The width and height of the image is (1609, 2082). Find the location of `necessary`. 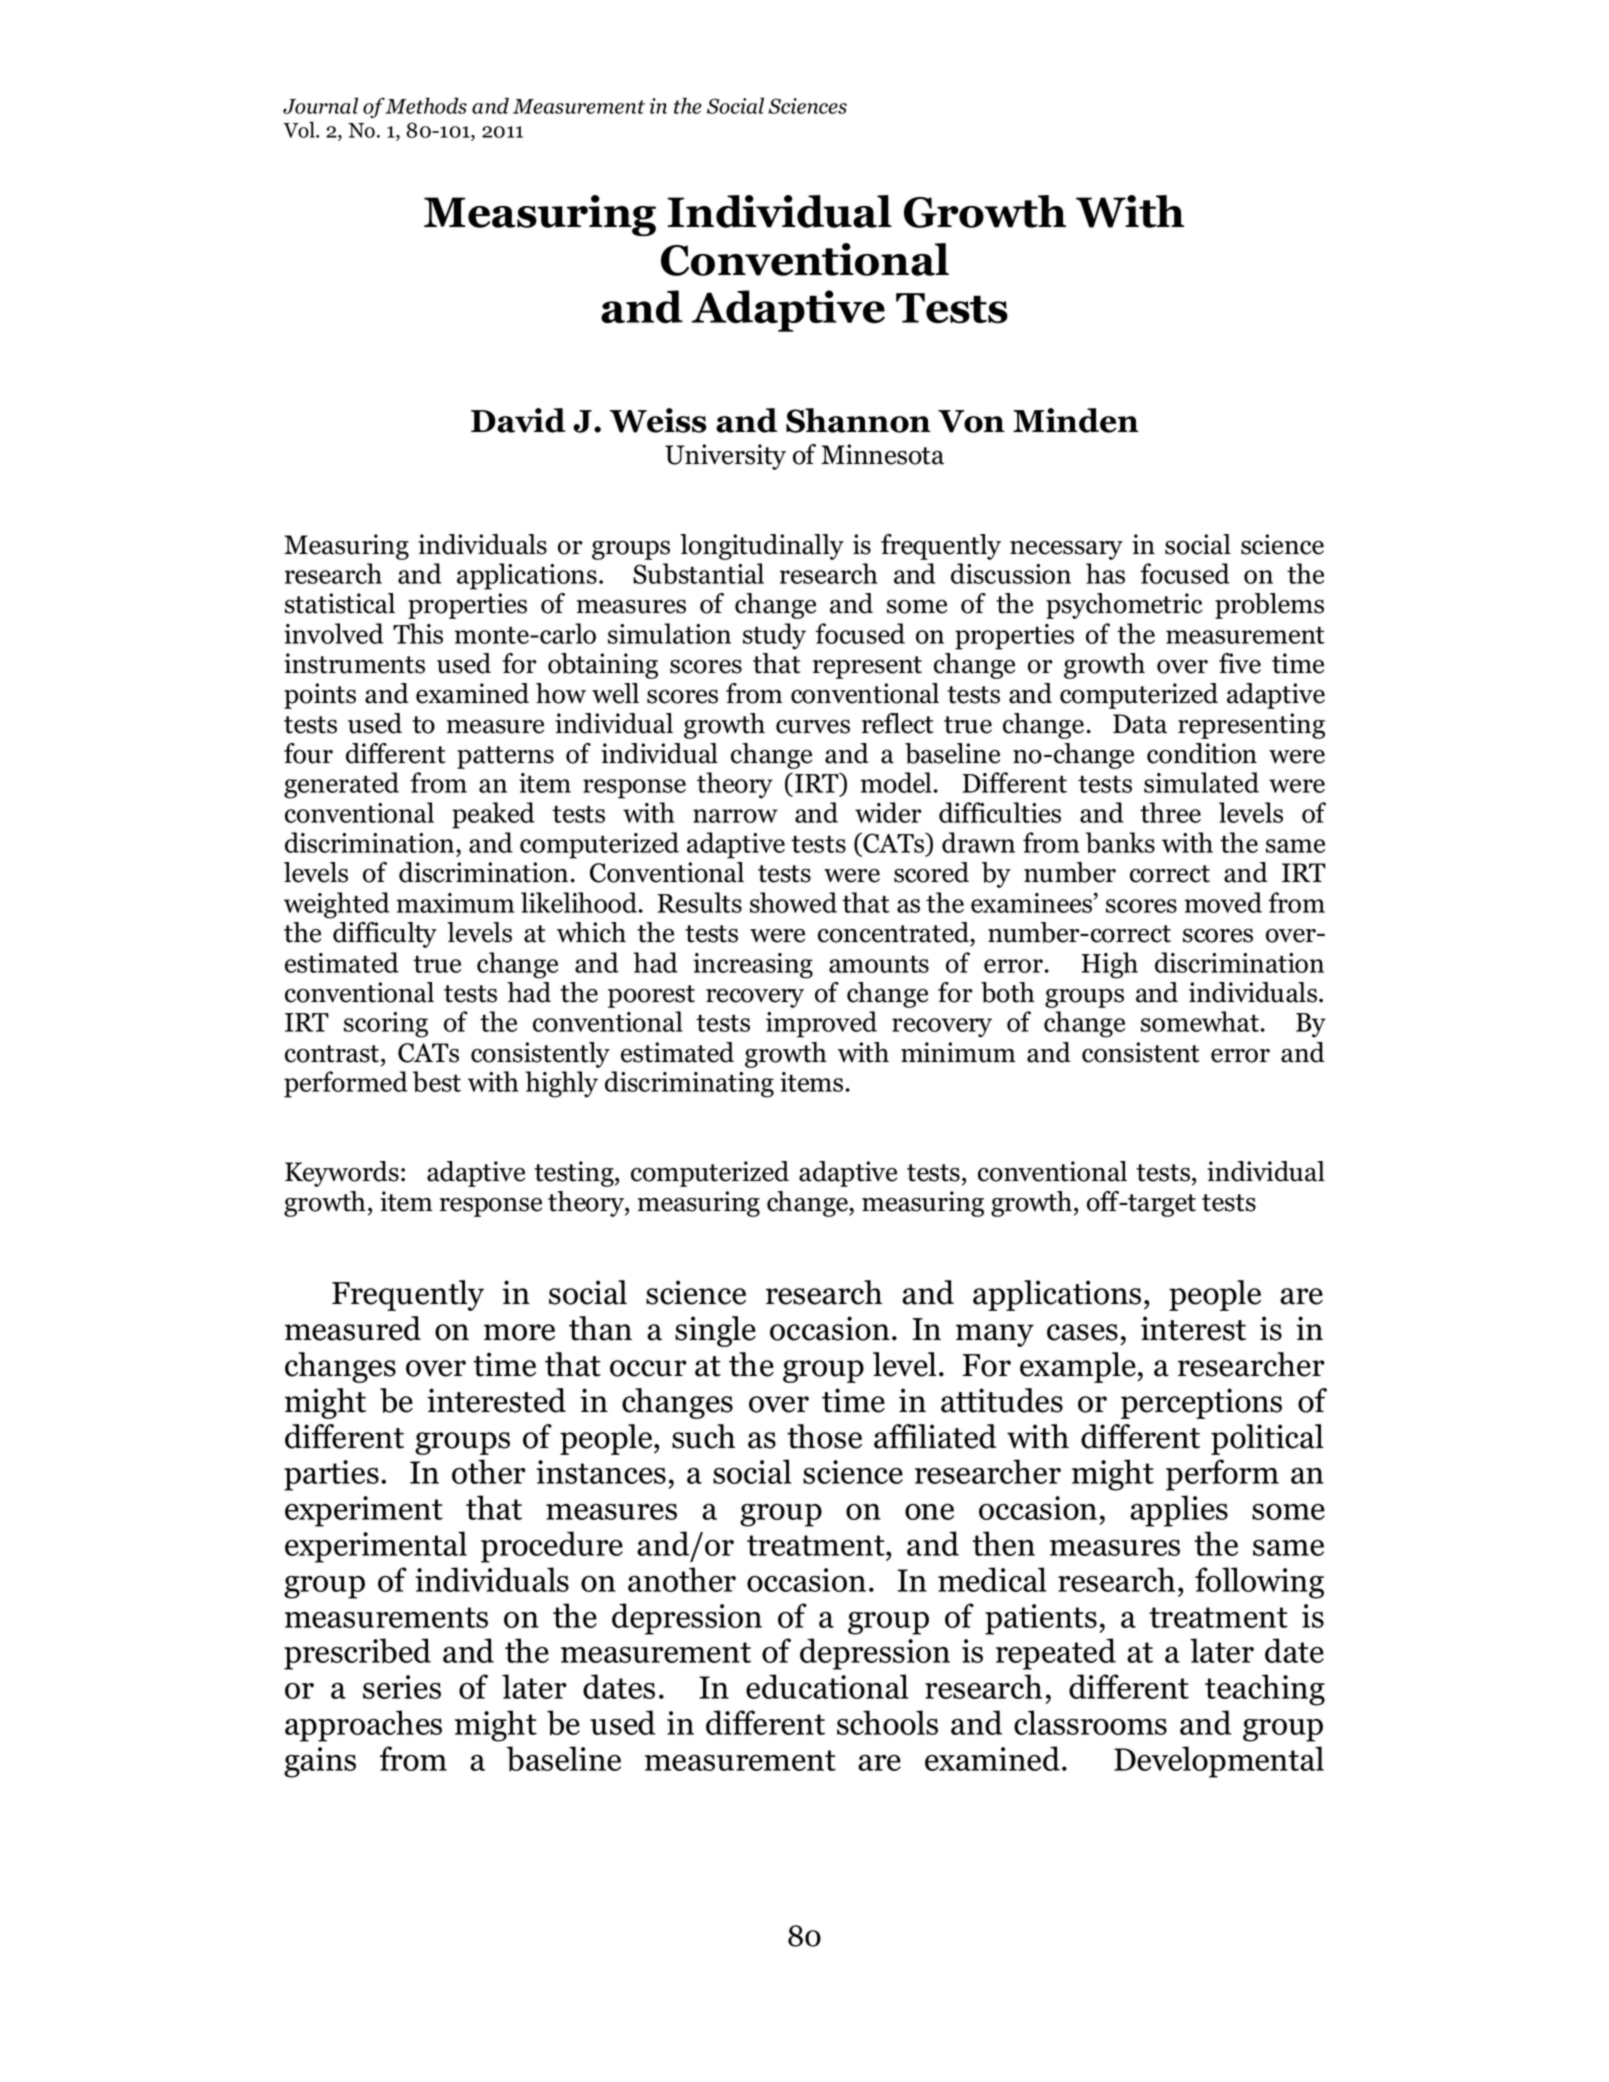

necessary is located at coordinates (1066, 550).
